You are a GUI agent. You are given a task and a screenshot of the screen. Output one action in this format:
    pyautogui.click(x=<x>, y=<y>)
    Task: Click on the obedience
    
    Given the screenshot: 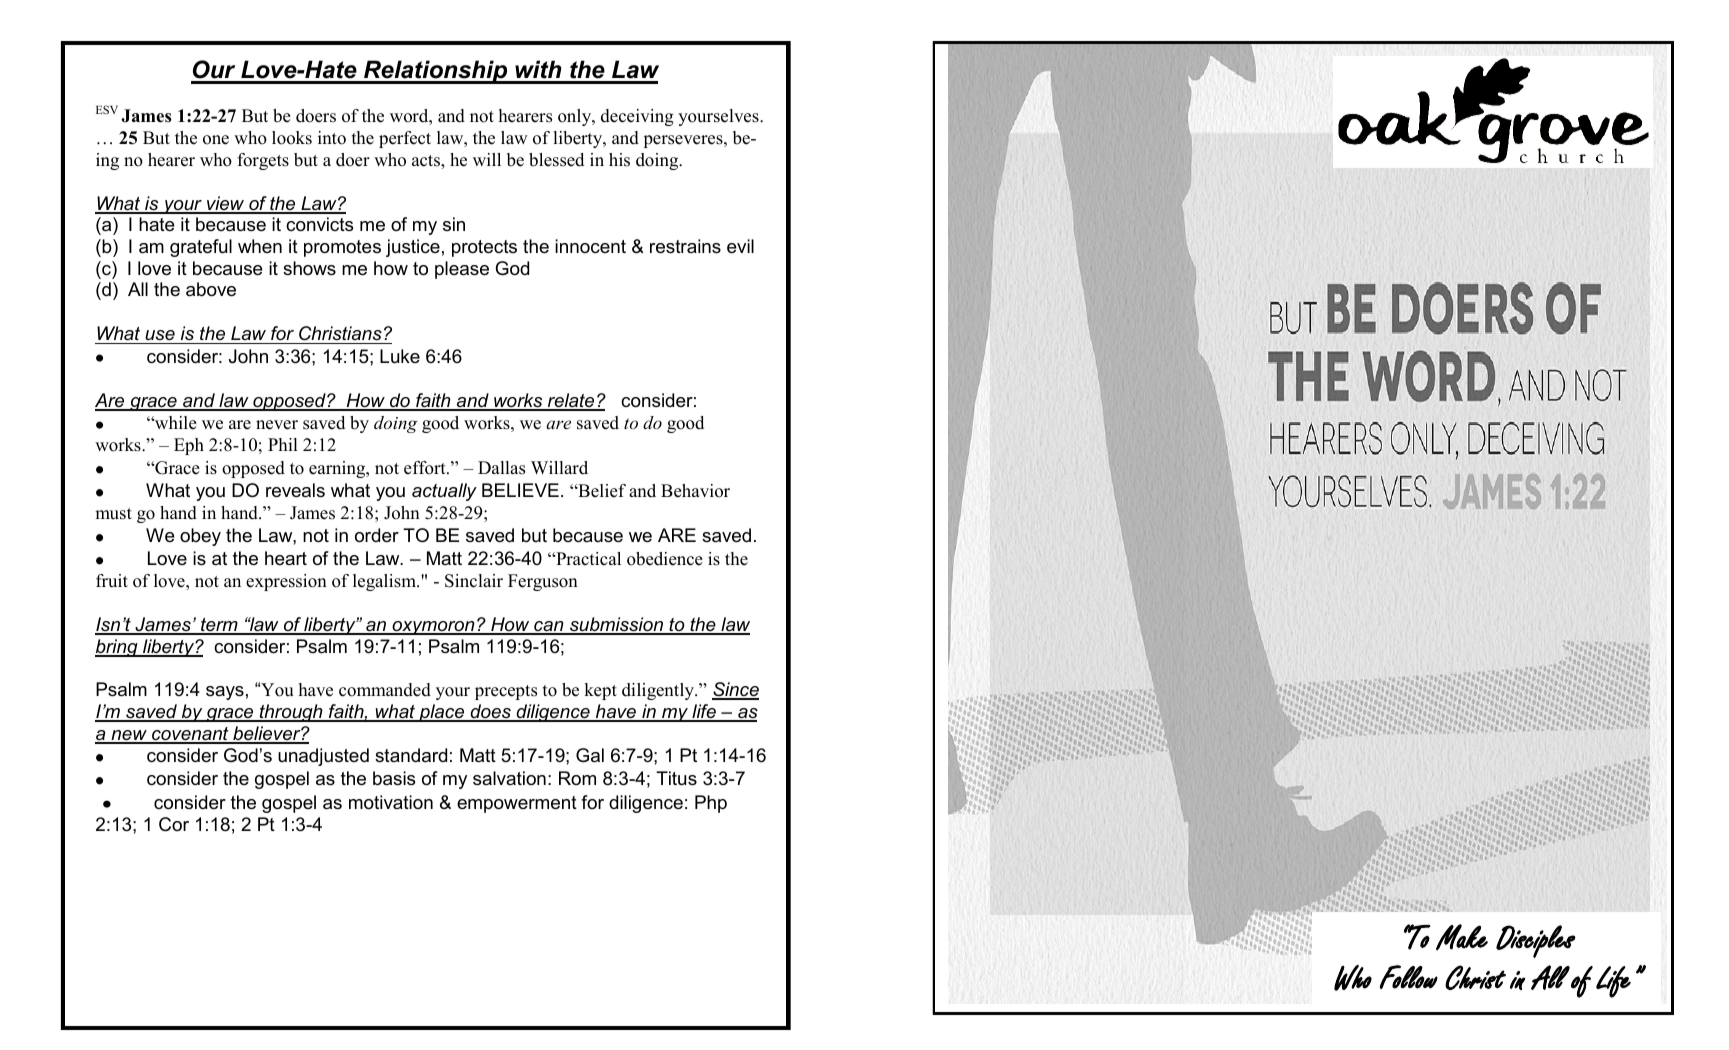 What is the action you would take?
    pyautogui.click(x=665, y=559)
